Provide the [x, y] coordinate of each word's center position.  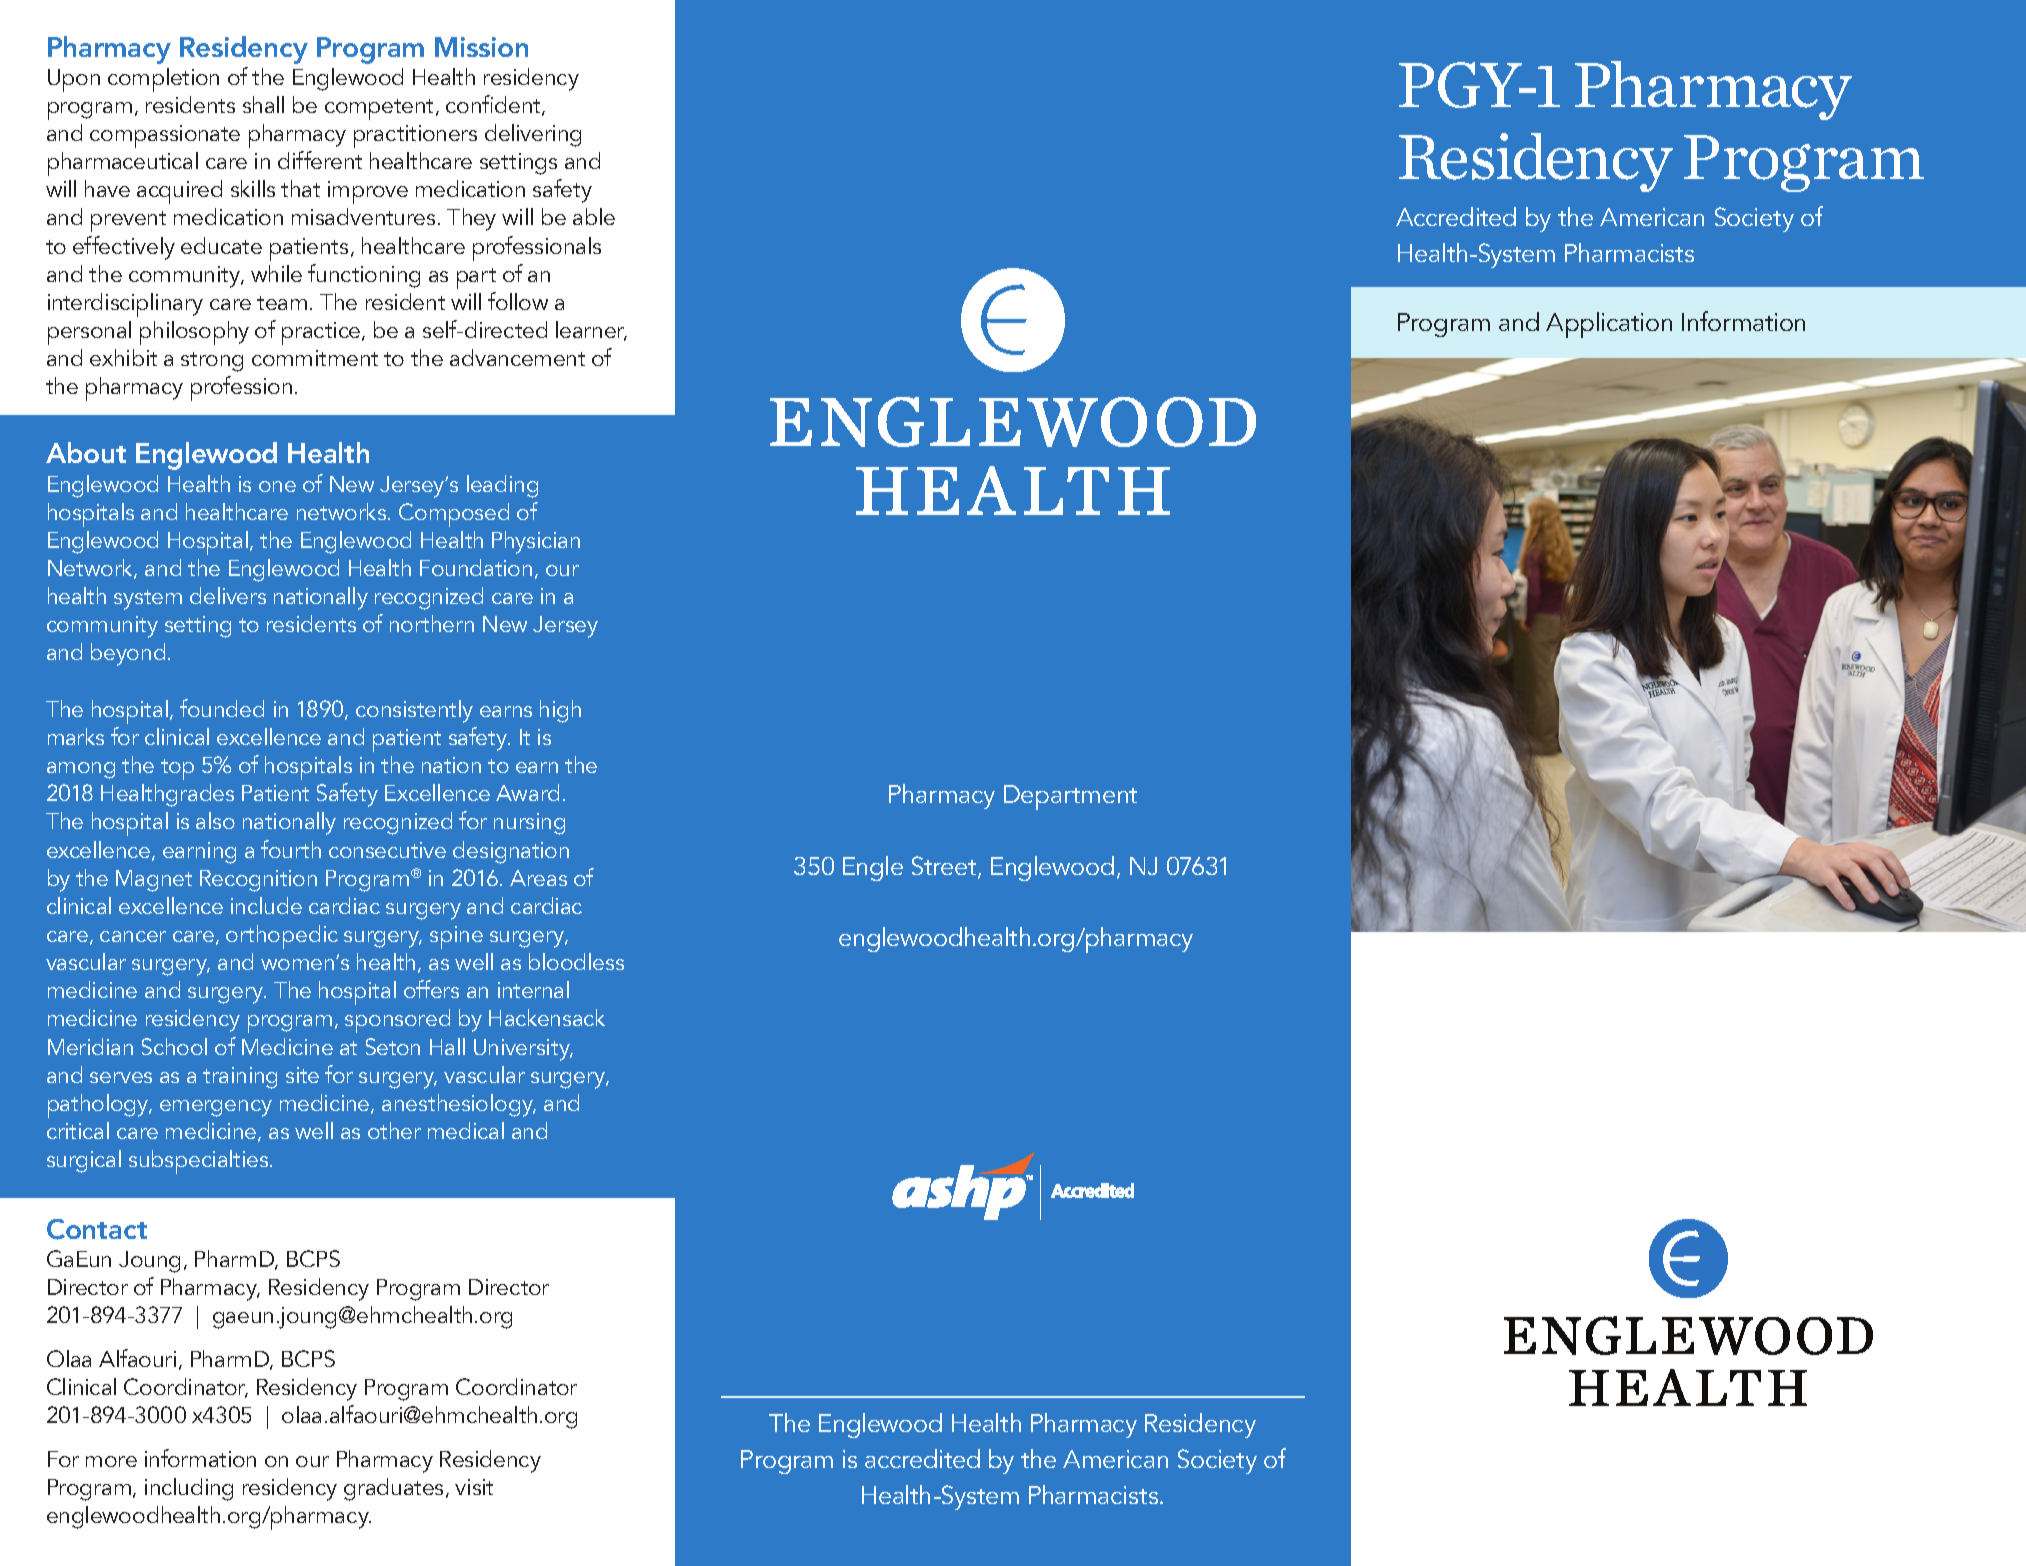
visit [474, 1487]
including [189, 1489]
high [560, 711]
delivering [533, 135]
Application [1609, 325]
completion [163, 80]
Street [945, 867]
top [177, 769]
